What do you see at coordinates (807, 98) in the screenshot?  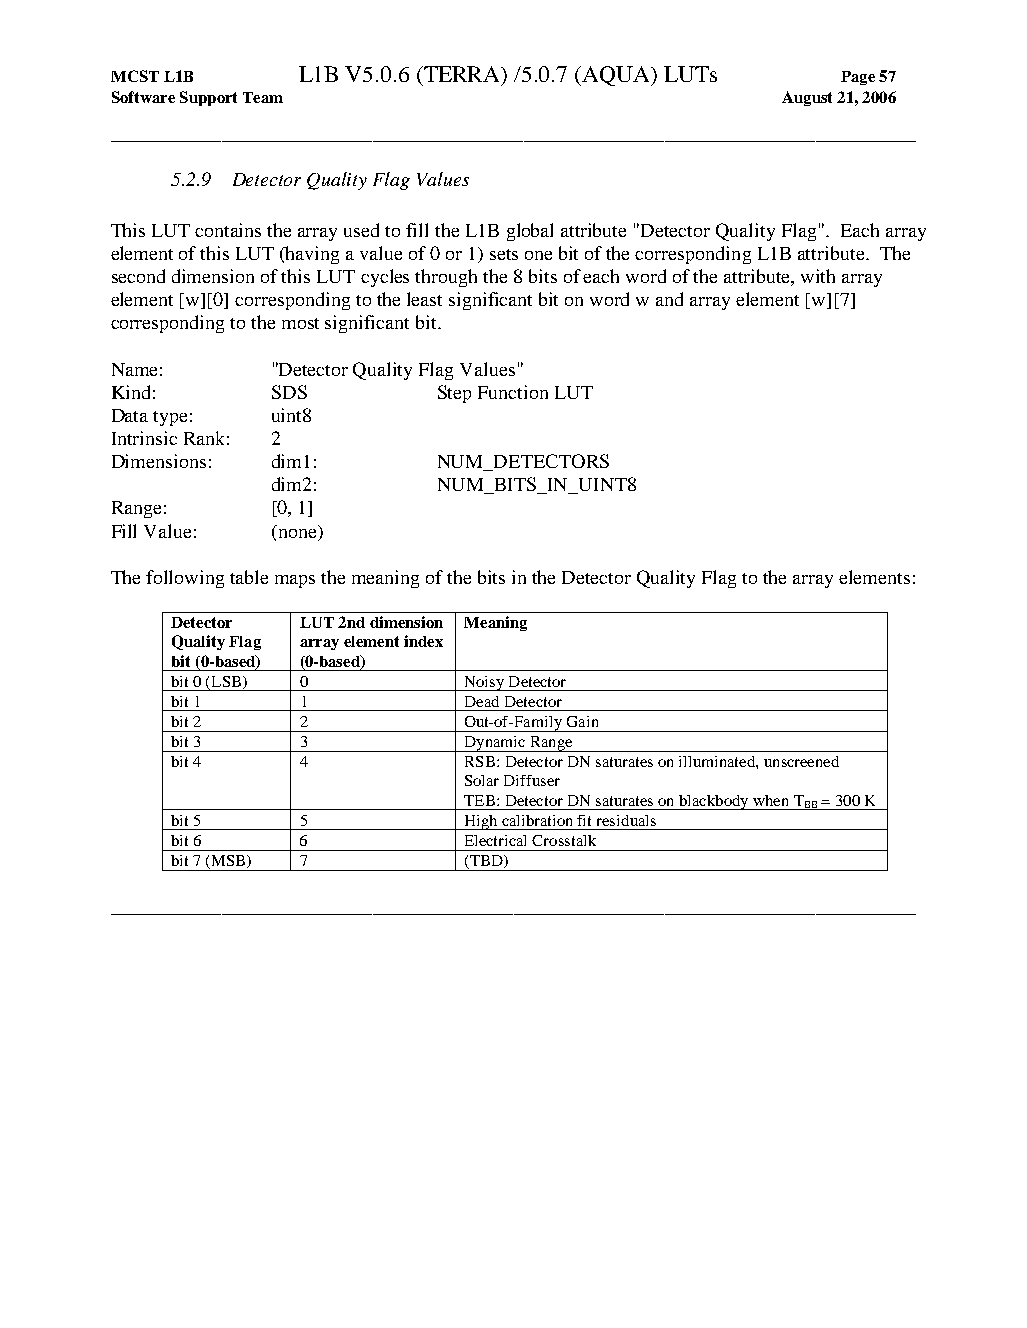 I see `August` at bounding box center [807, 98].
